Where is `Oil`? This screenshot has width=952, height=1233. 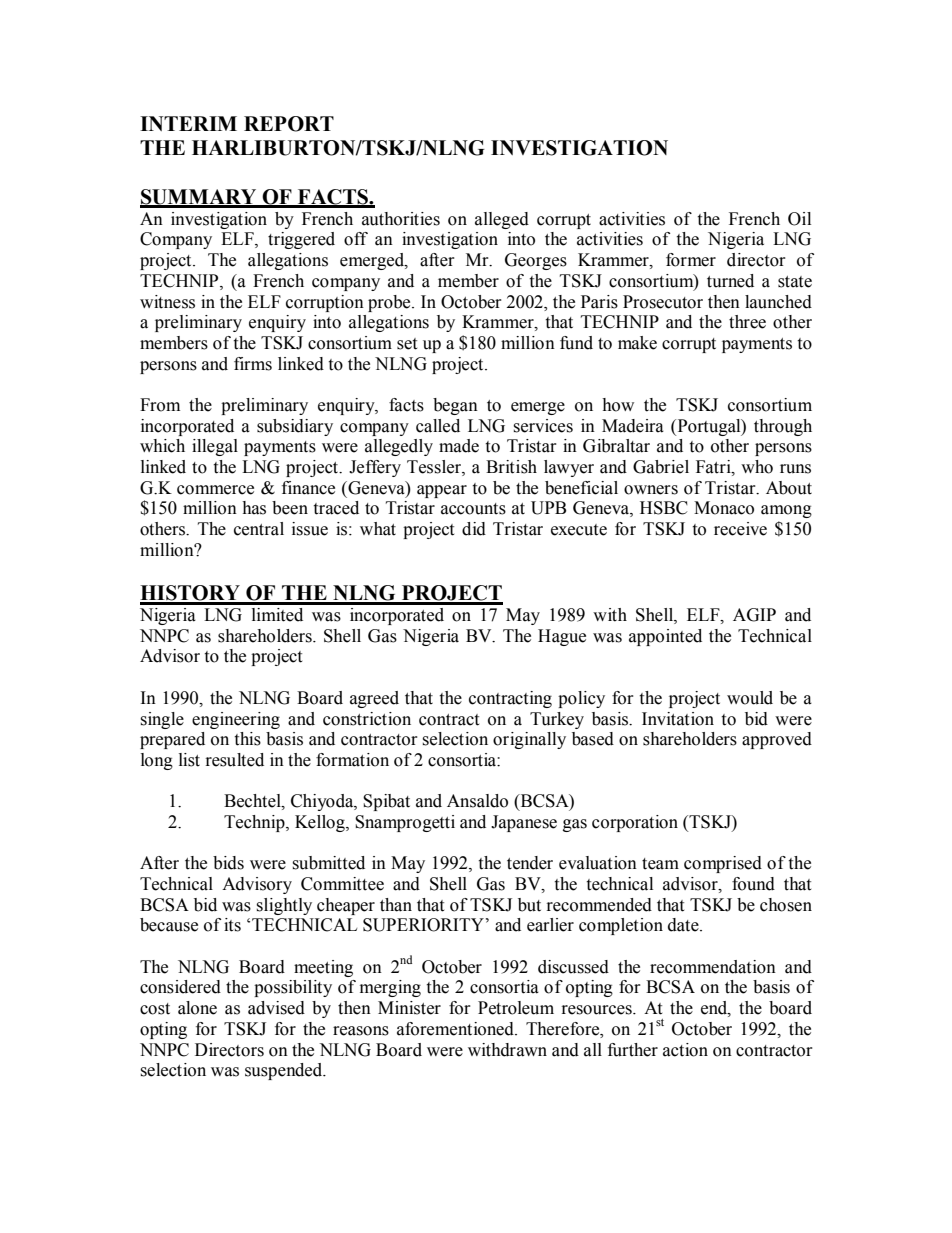 Oil is located at coordinates (799, 219).
